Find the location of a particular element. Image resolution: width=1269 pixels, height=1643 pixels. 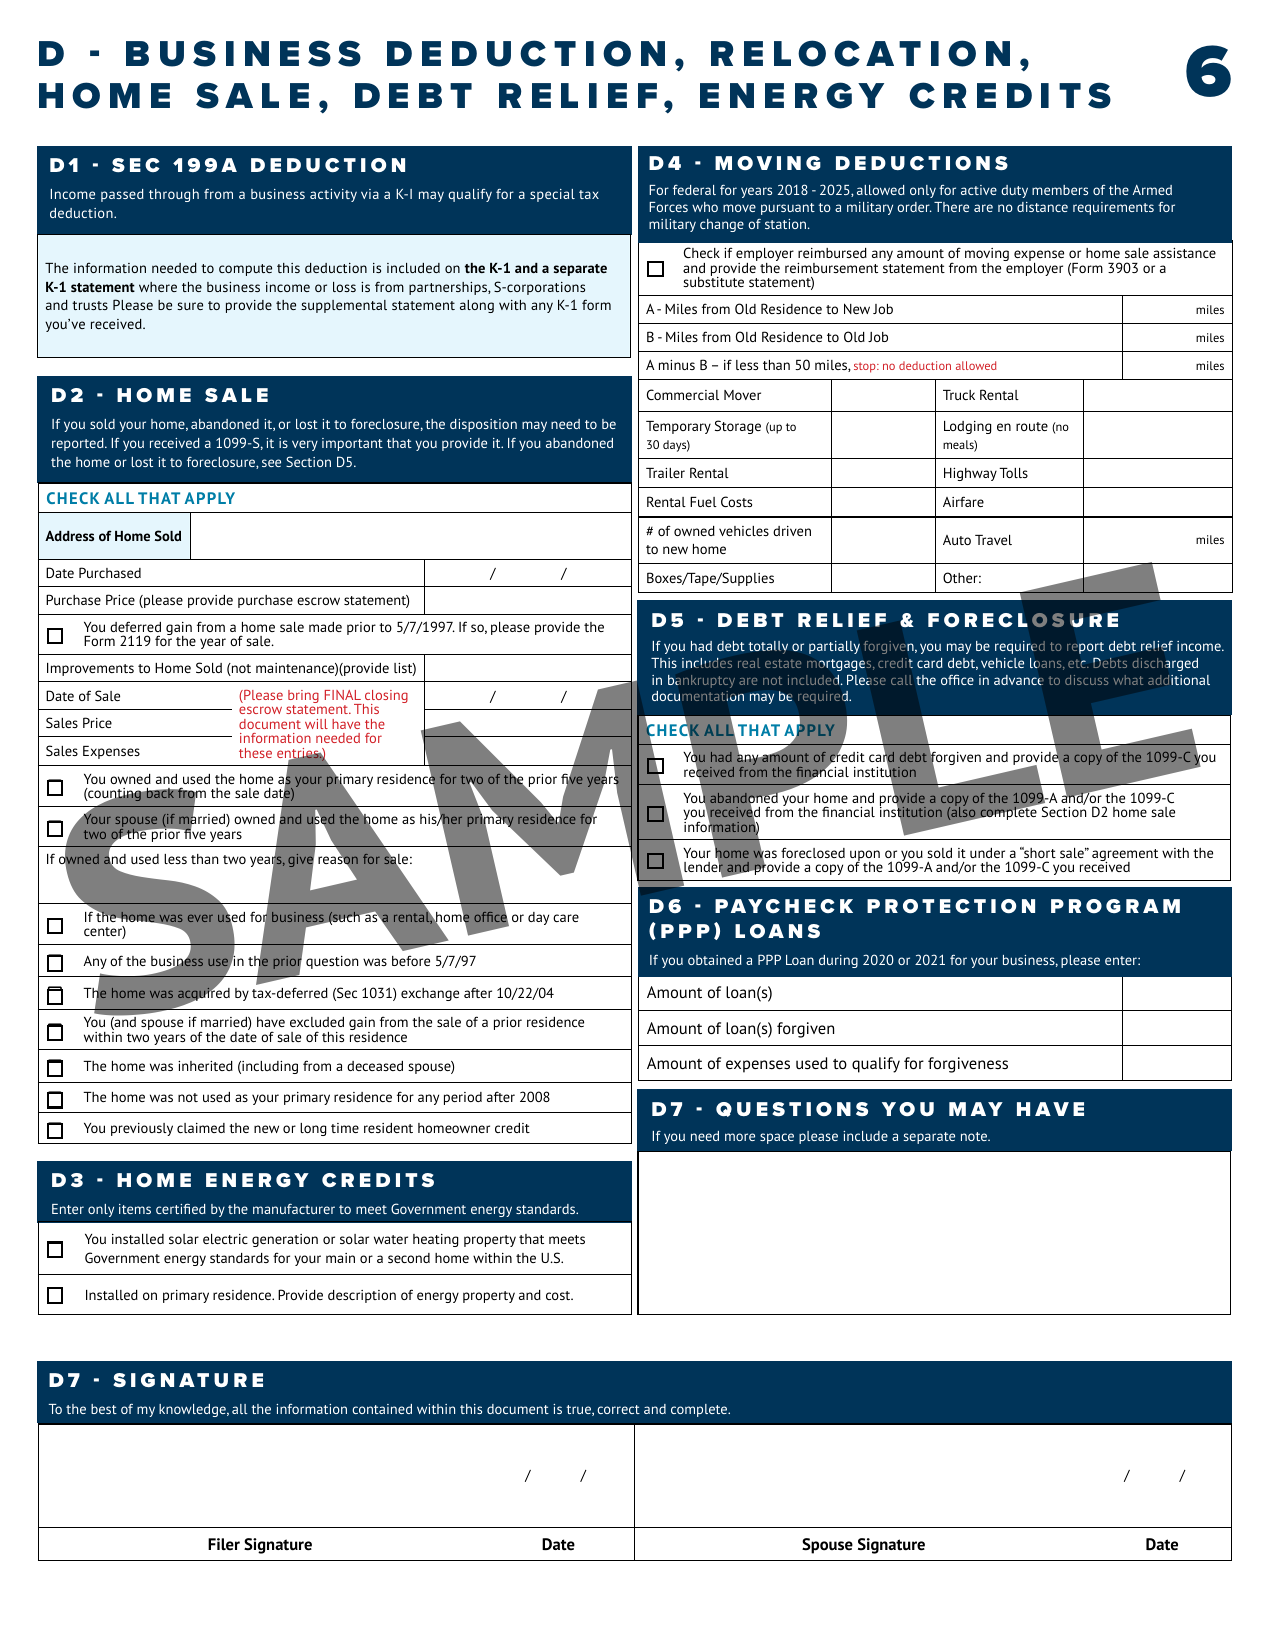

bankruptcy is located at coordinates (701, 681).
